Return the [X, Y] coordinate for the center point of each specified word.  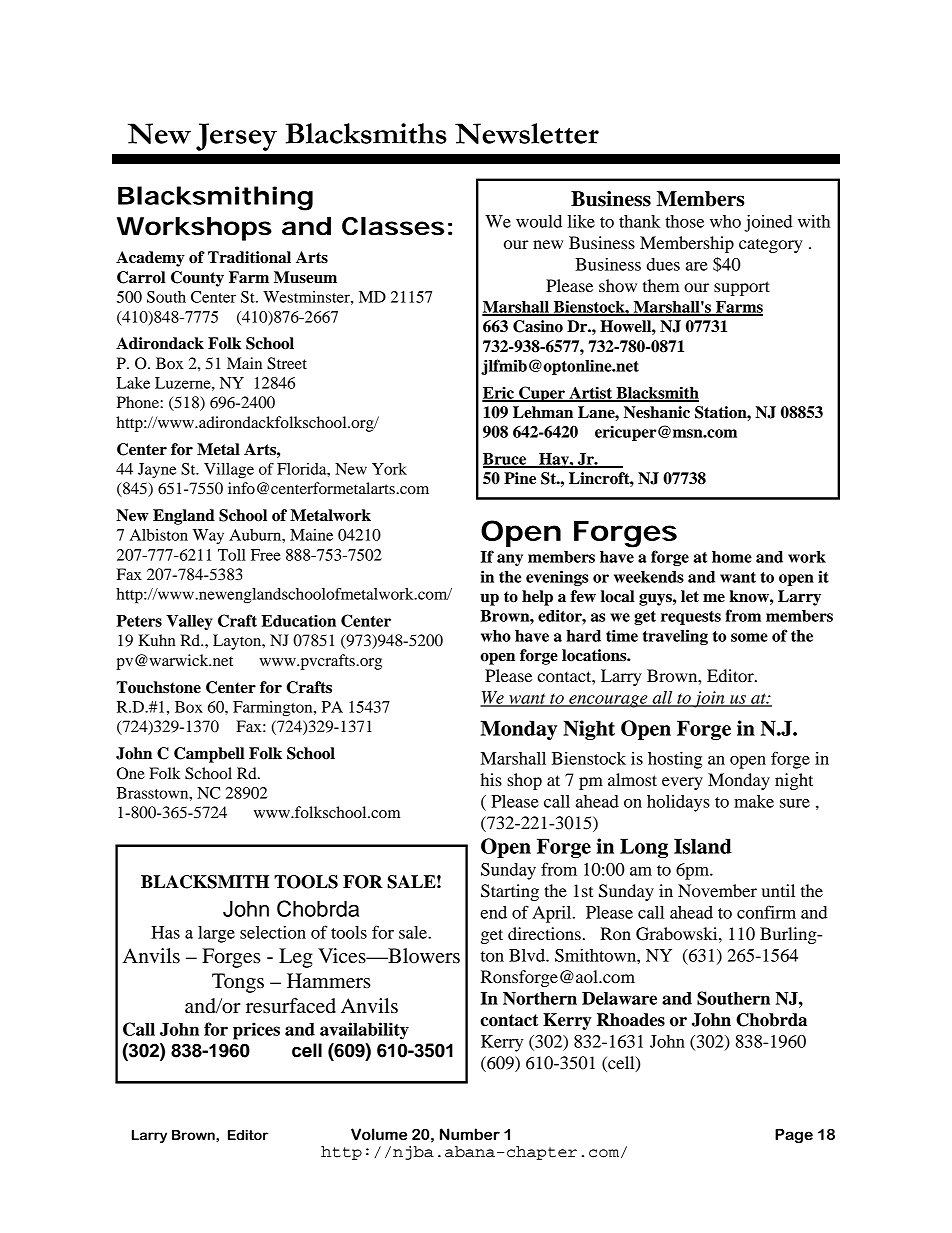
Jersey [236, 137]
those [684, 221]
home [732, 557]
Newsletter [527, 133]
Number [470, 1134]
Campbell [209, 755]
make [754, 801]
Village [229, 471]
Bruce [506, 460]
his [491, 779]
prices [256, 1031]
